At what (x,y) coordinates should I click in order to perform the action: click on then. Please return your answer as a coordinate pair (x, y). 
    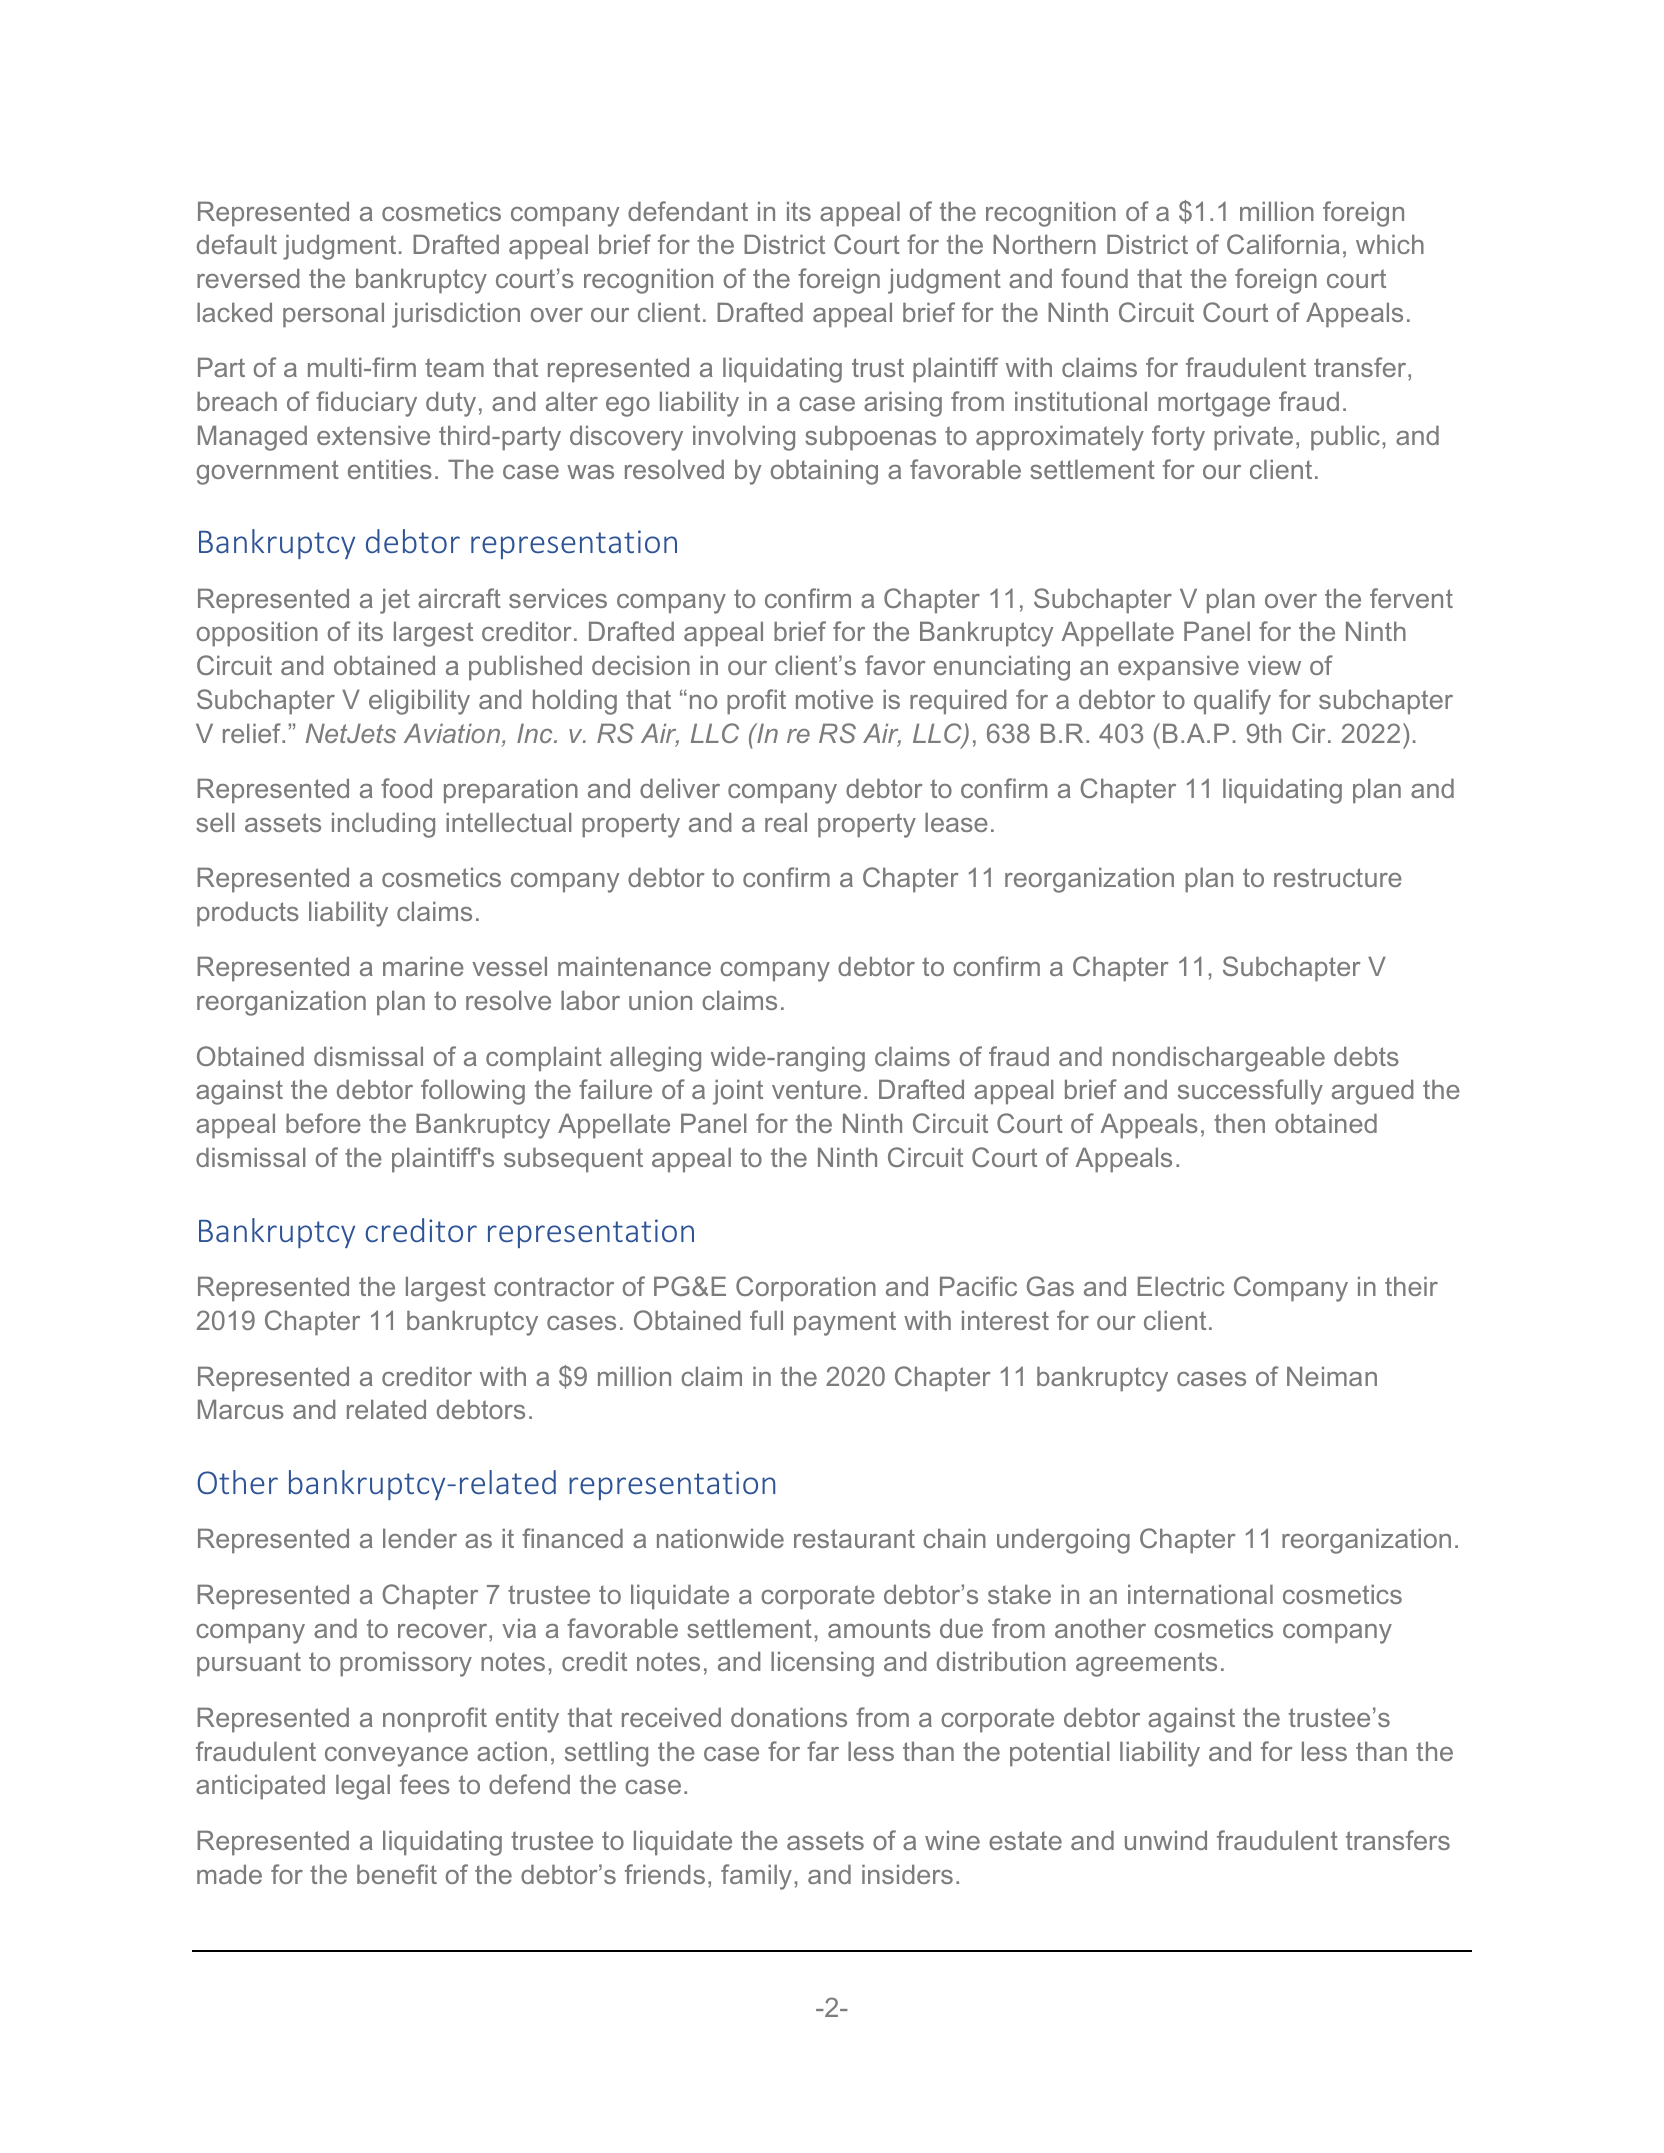
    Looking at the image, I should click on (1239, 1123).
